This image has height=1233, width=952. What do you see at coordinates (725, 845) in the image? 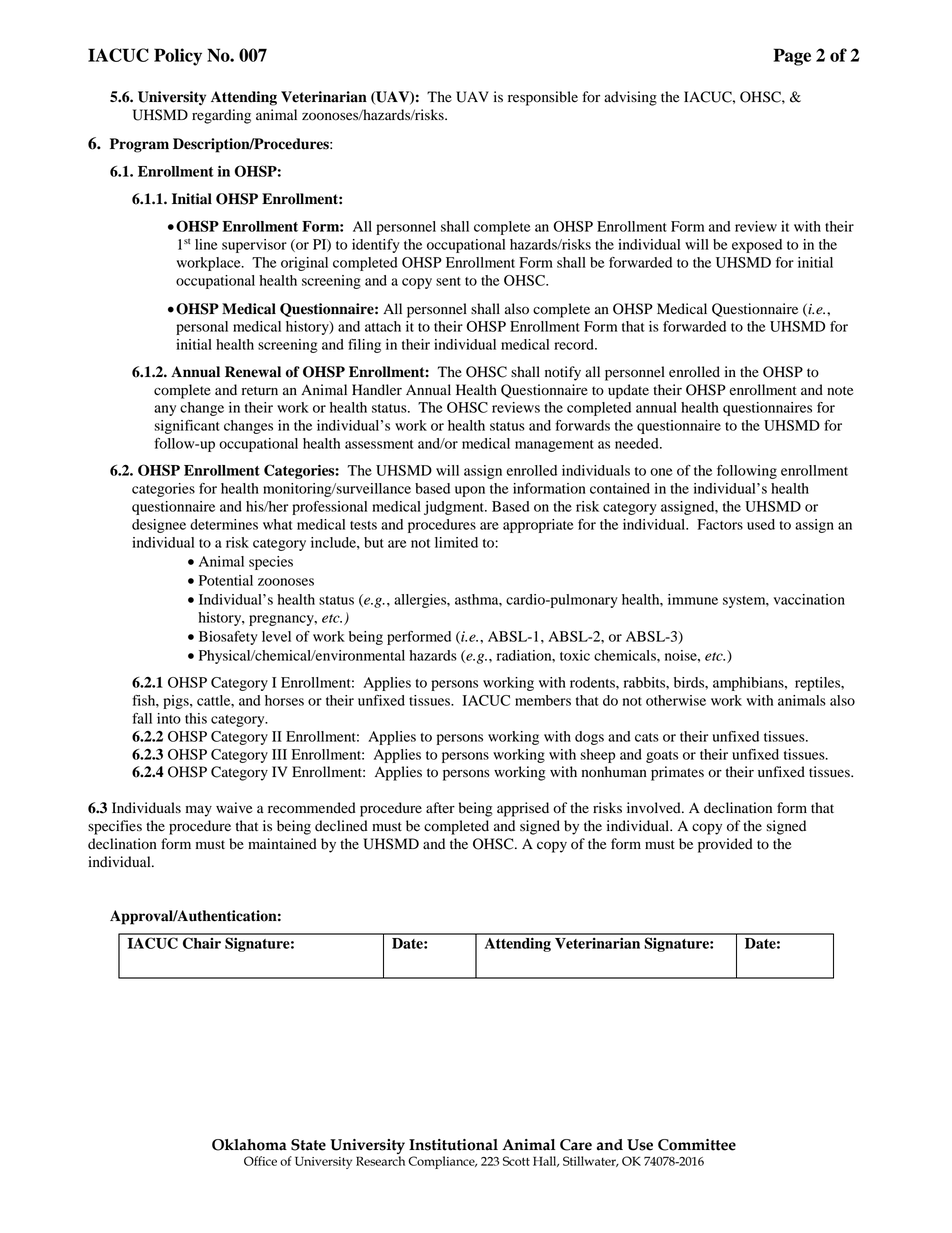
I see `provided` at bounding box center [725, 845].
